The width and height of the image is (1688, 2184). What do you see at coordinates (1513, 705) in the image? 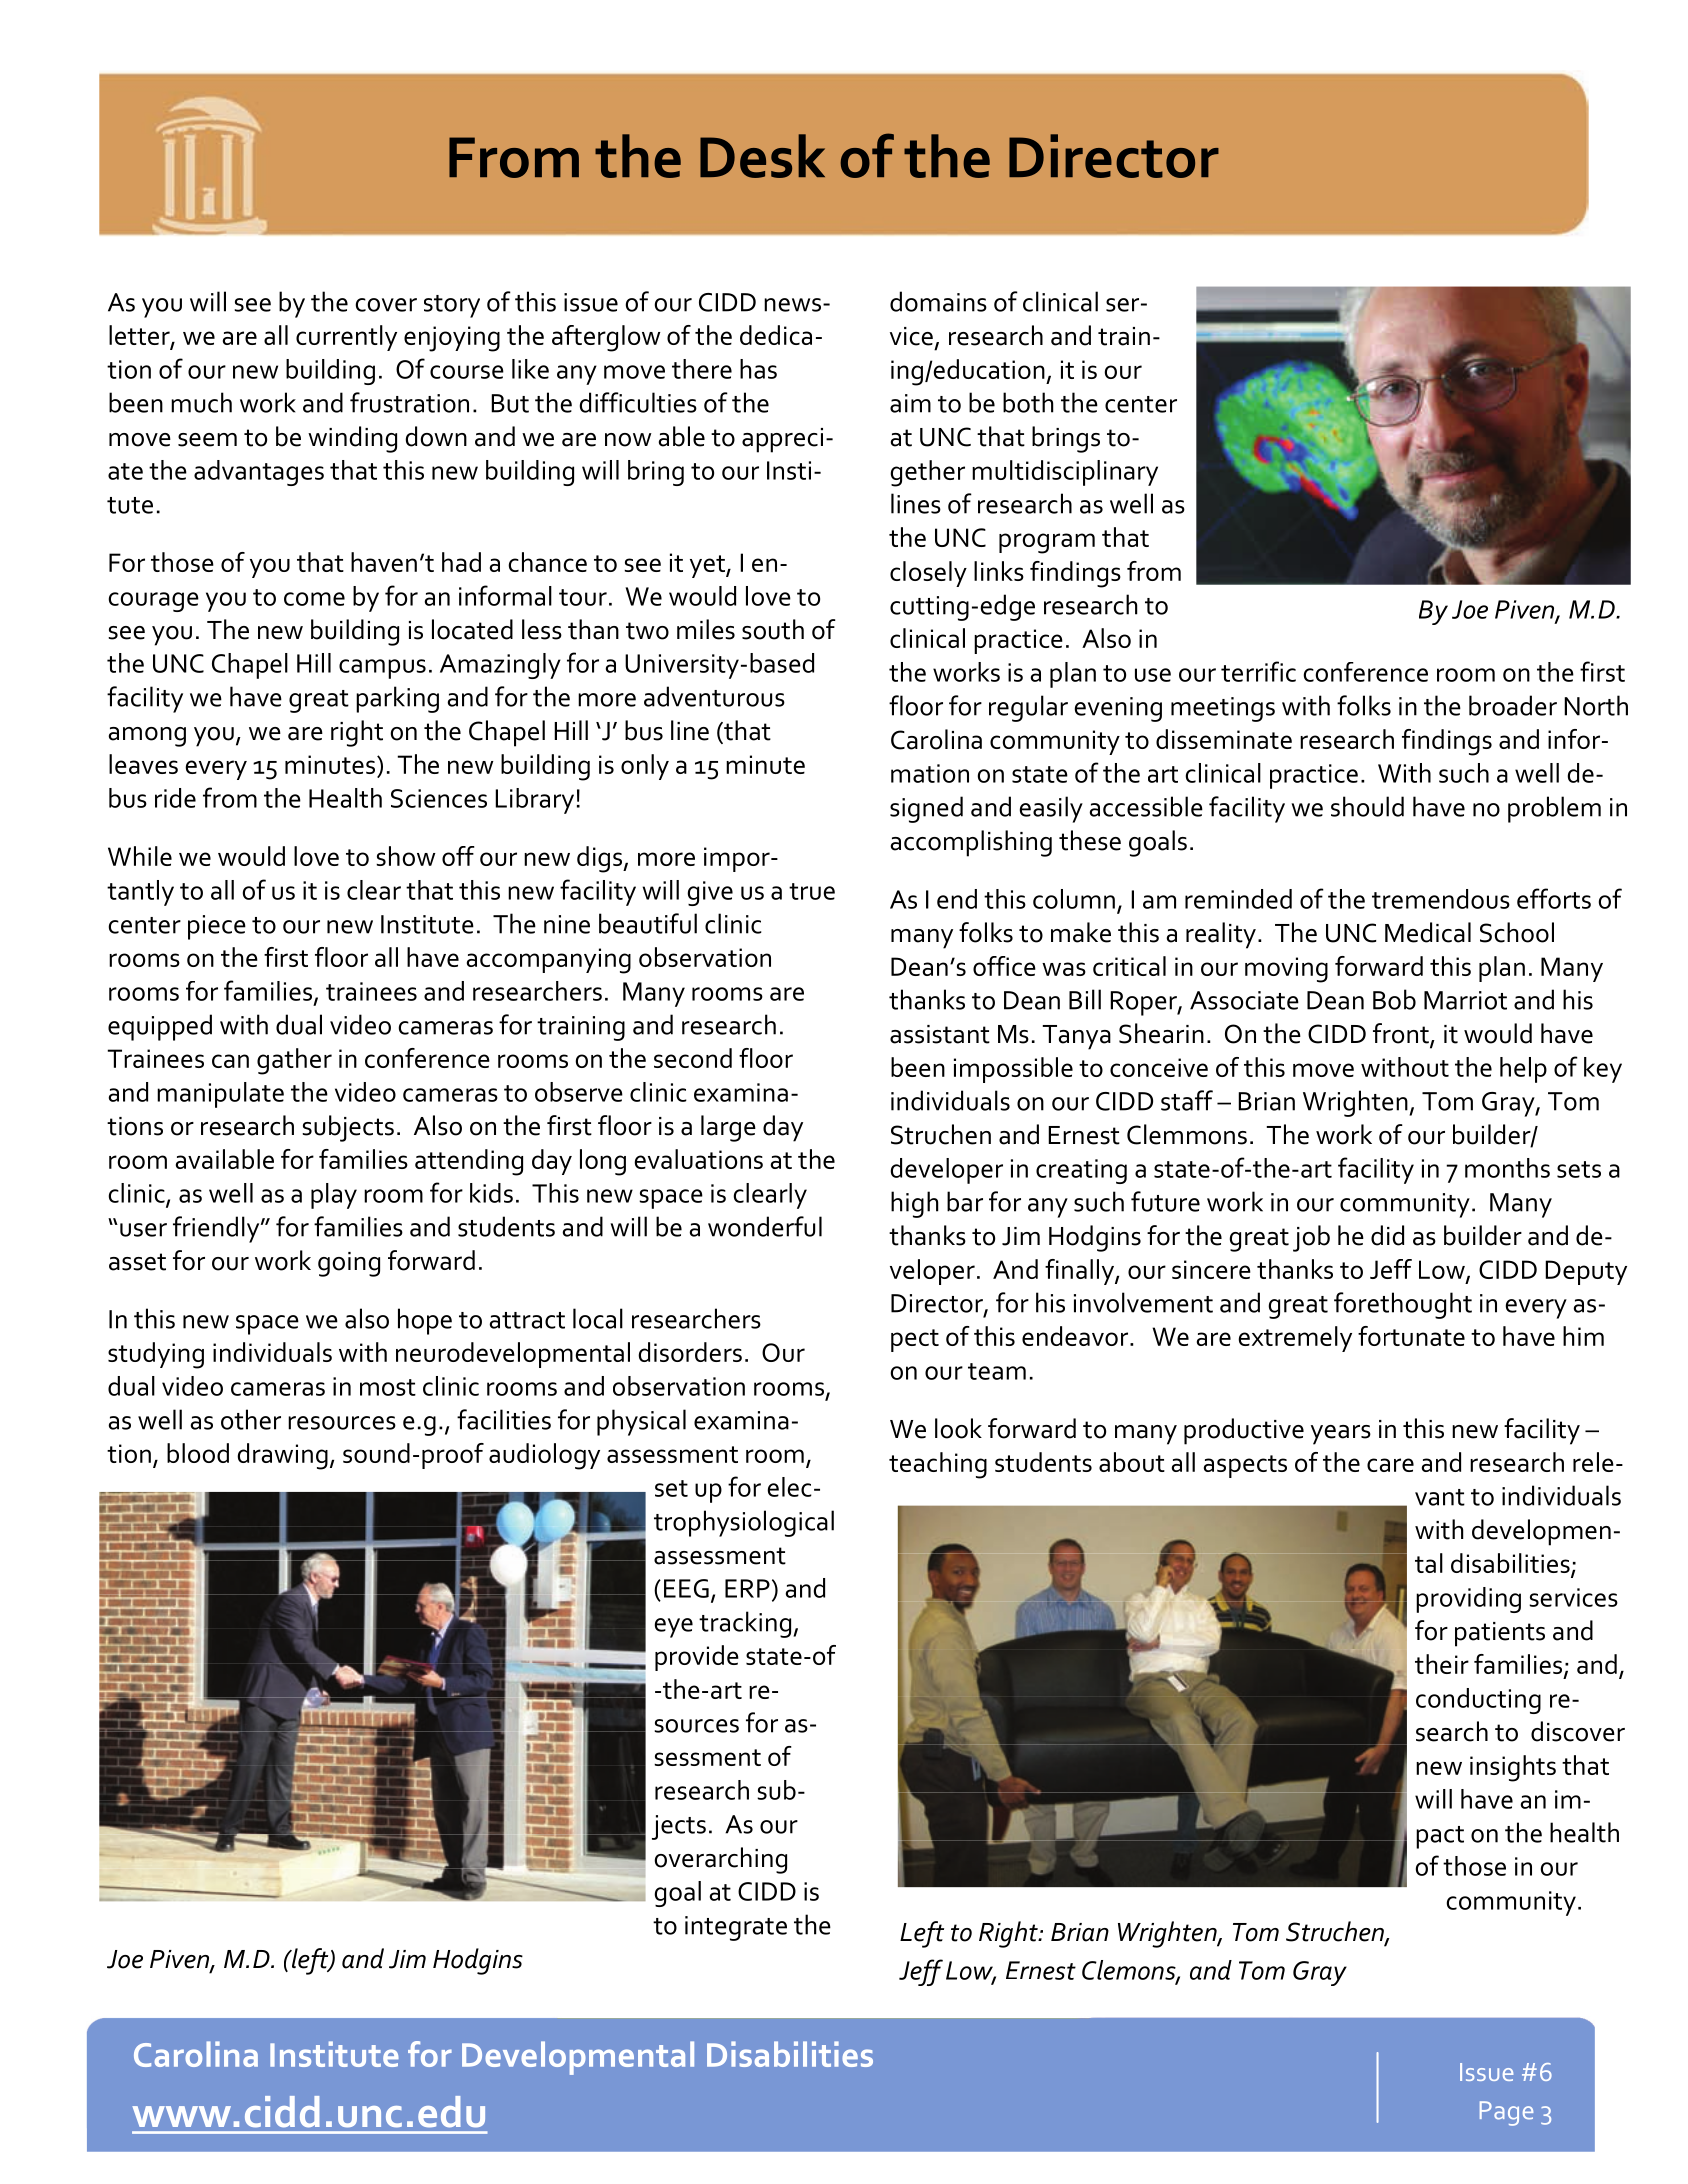
I see `broader` at bounding box center [1513, 705].
